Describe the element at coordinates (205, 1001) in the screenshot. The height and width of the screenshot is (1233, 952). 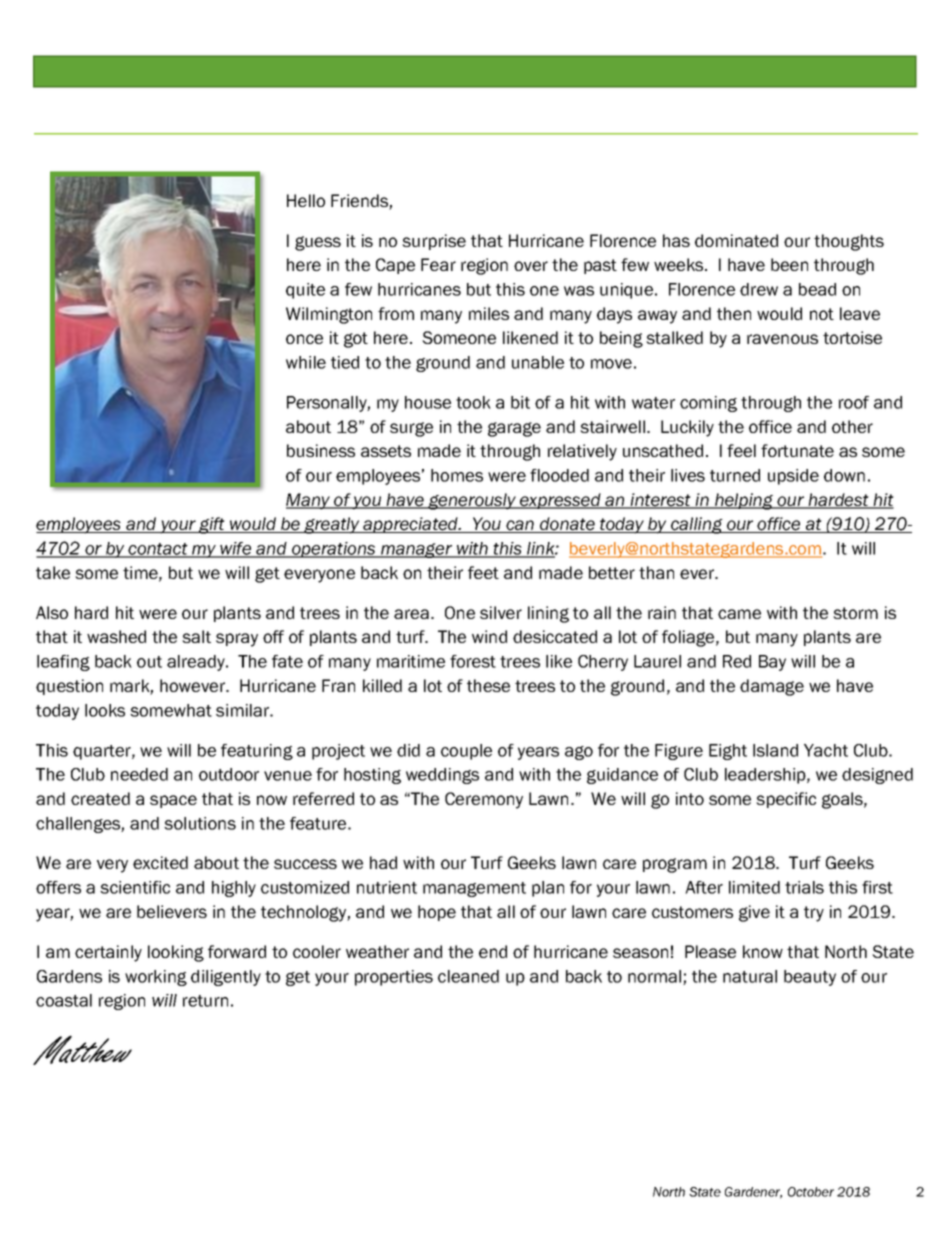
I see `return` at that location.
